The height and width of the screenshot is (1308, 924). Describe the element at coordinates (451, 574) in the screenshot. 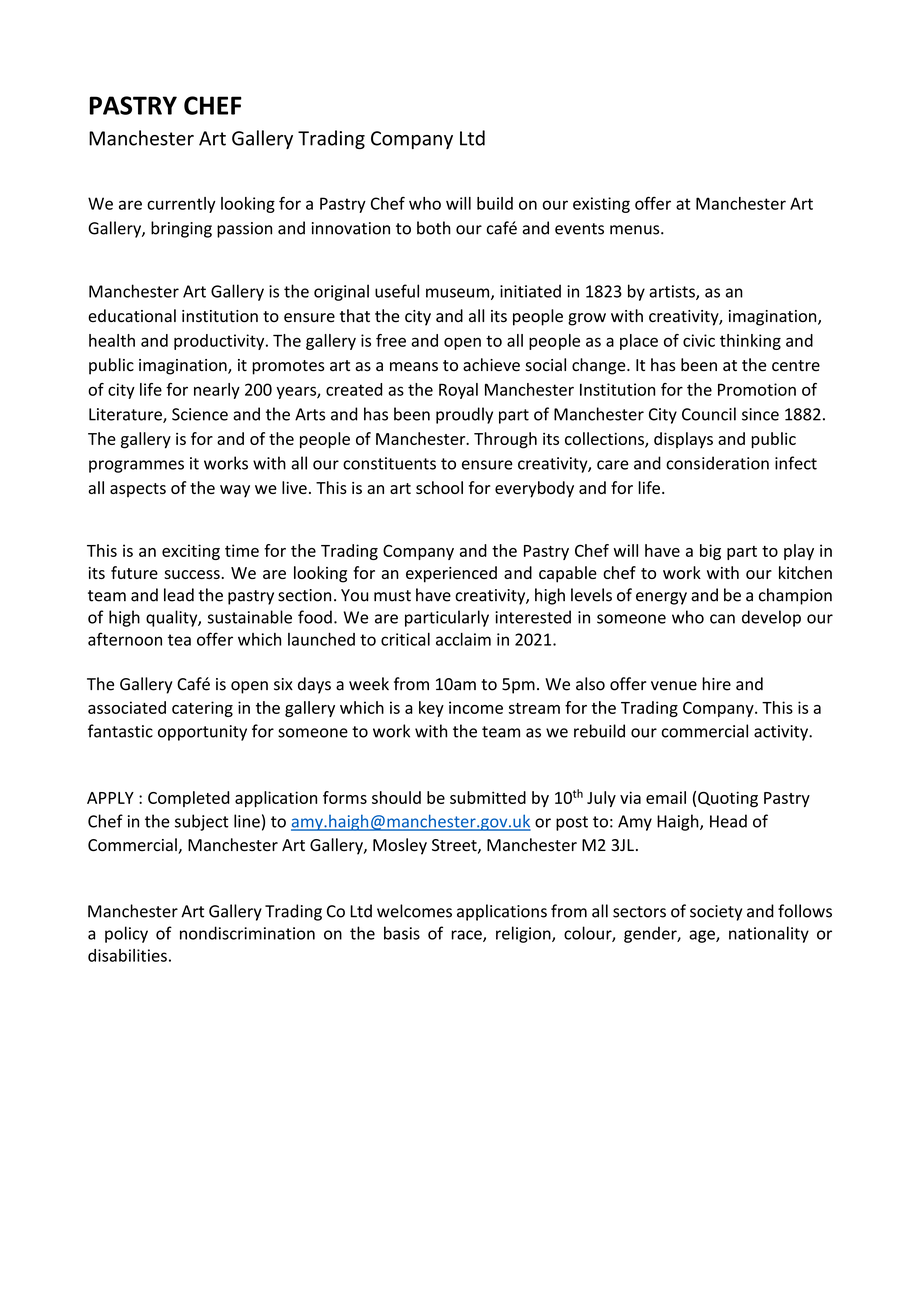

I see `experienced` at that location.
